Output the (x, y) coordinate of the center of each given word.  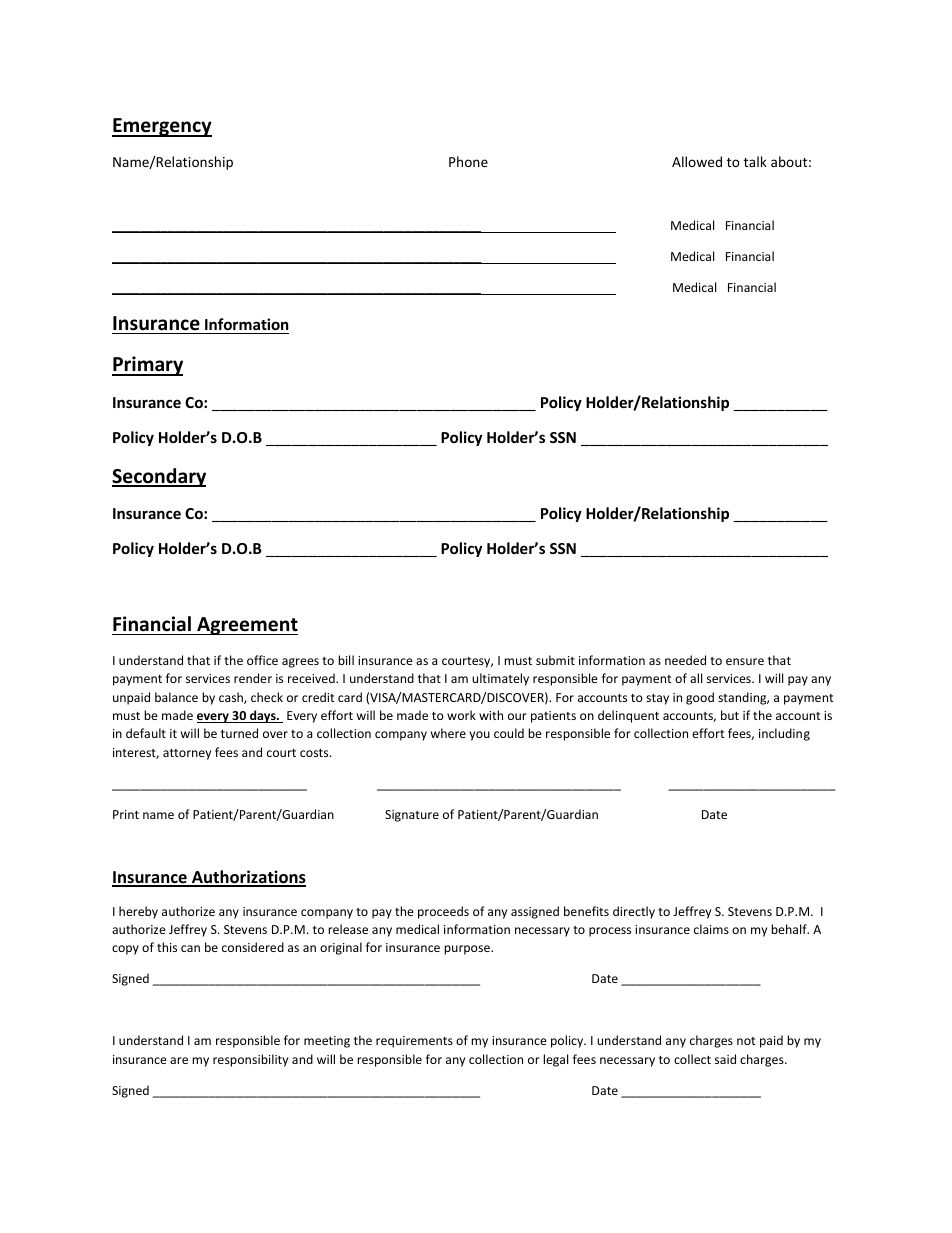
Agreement (246, 626)
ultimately (500, 679)
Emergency (162, 127)
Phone (468, 161)
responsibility (250, 1060)
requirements (414, 1042)
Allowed (697, 161)
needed (685, 660)
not (746, 1041)
